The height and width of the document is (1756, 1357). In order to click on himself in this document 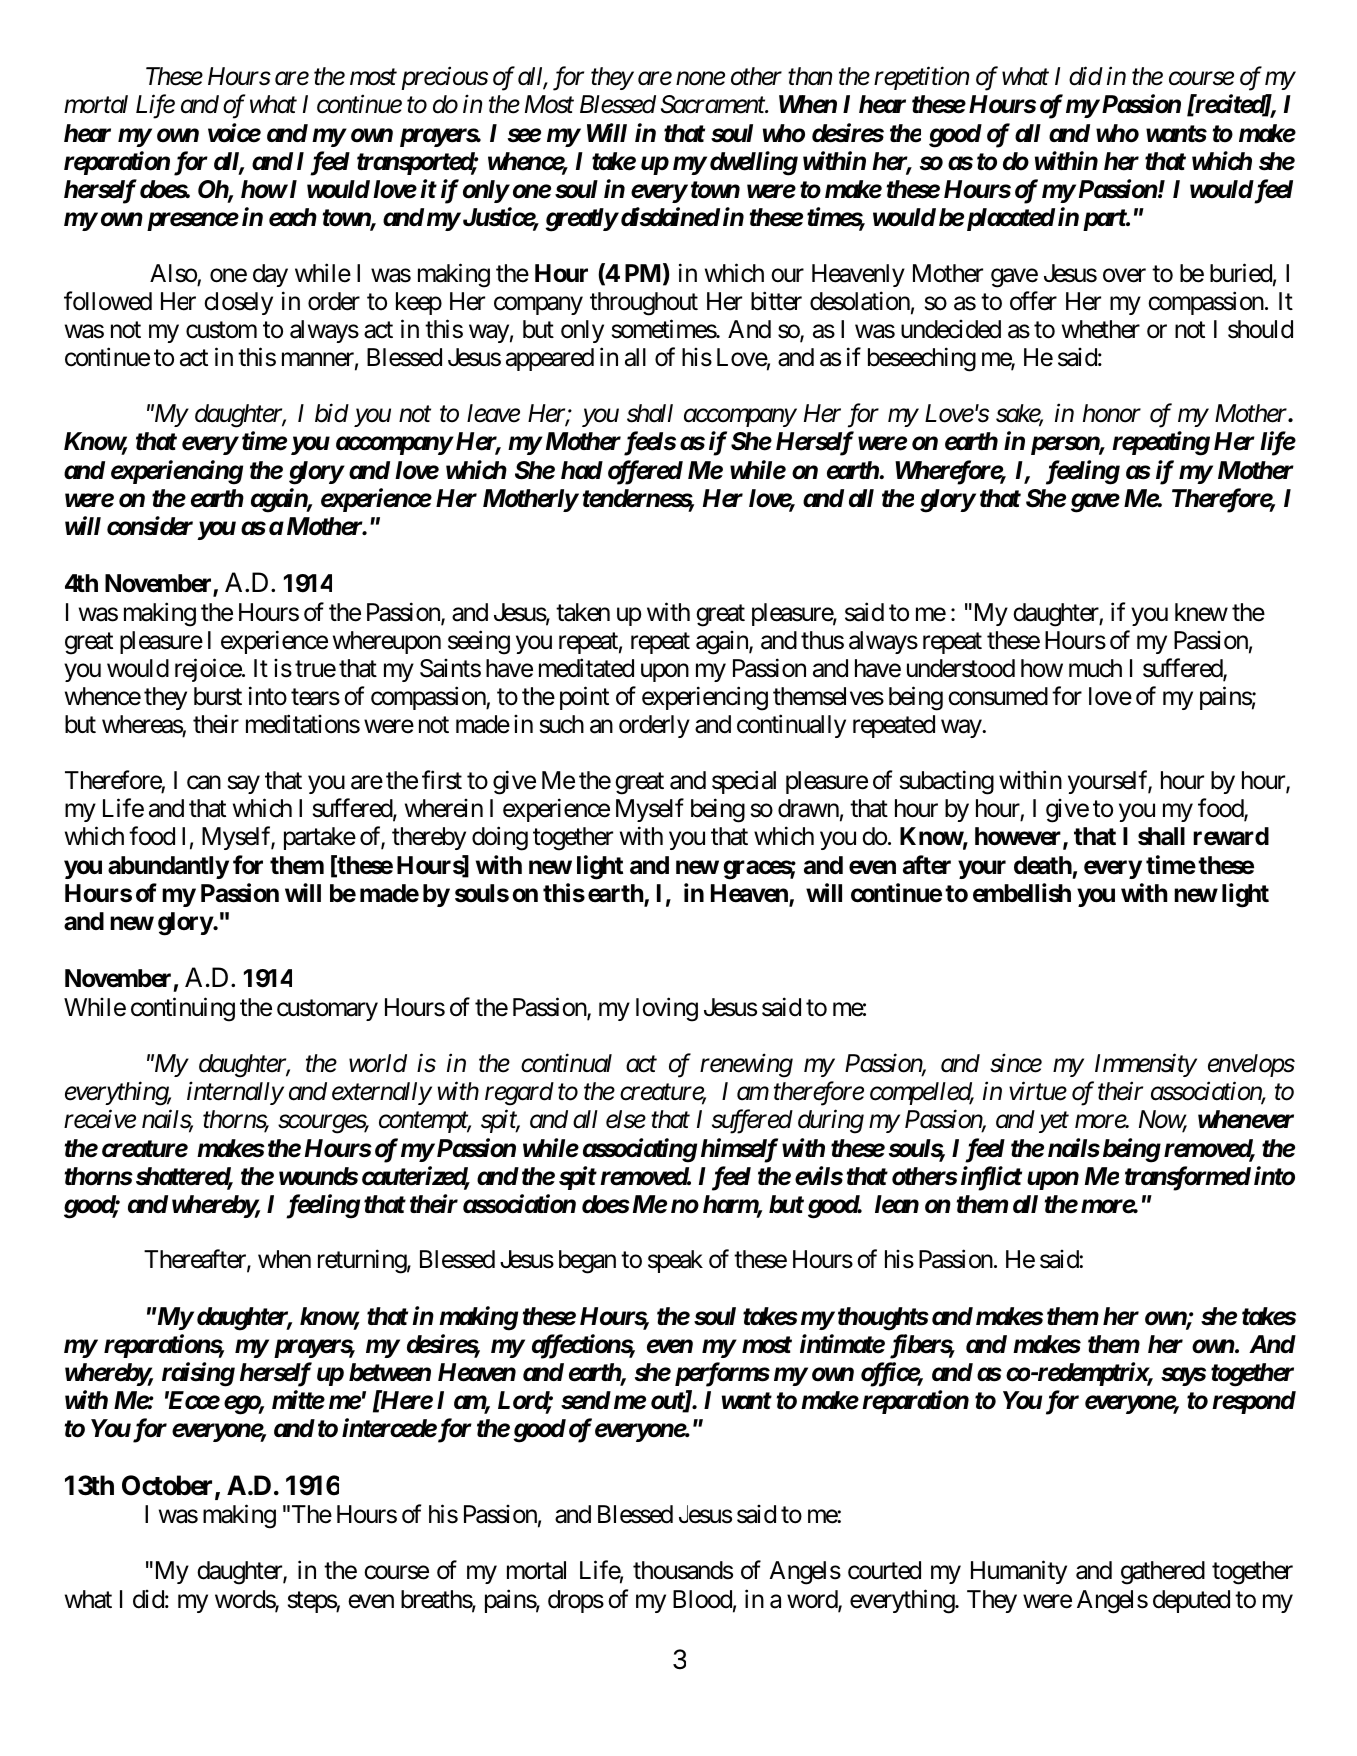, I will do `click(739, 1150)`.
